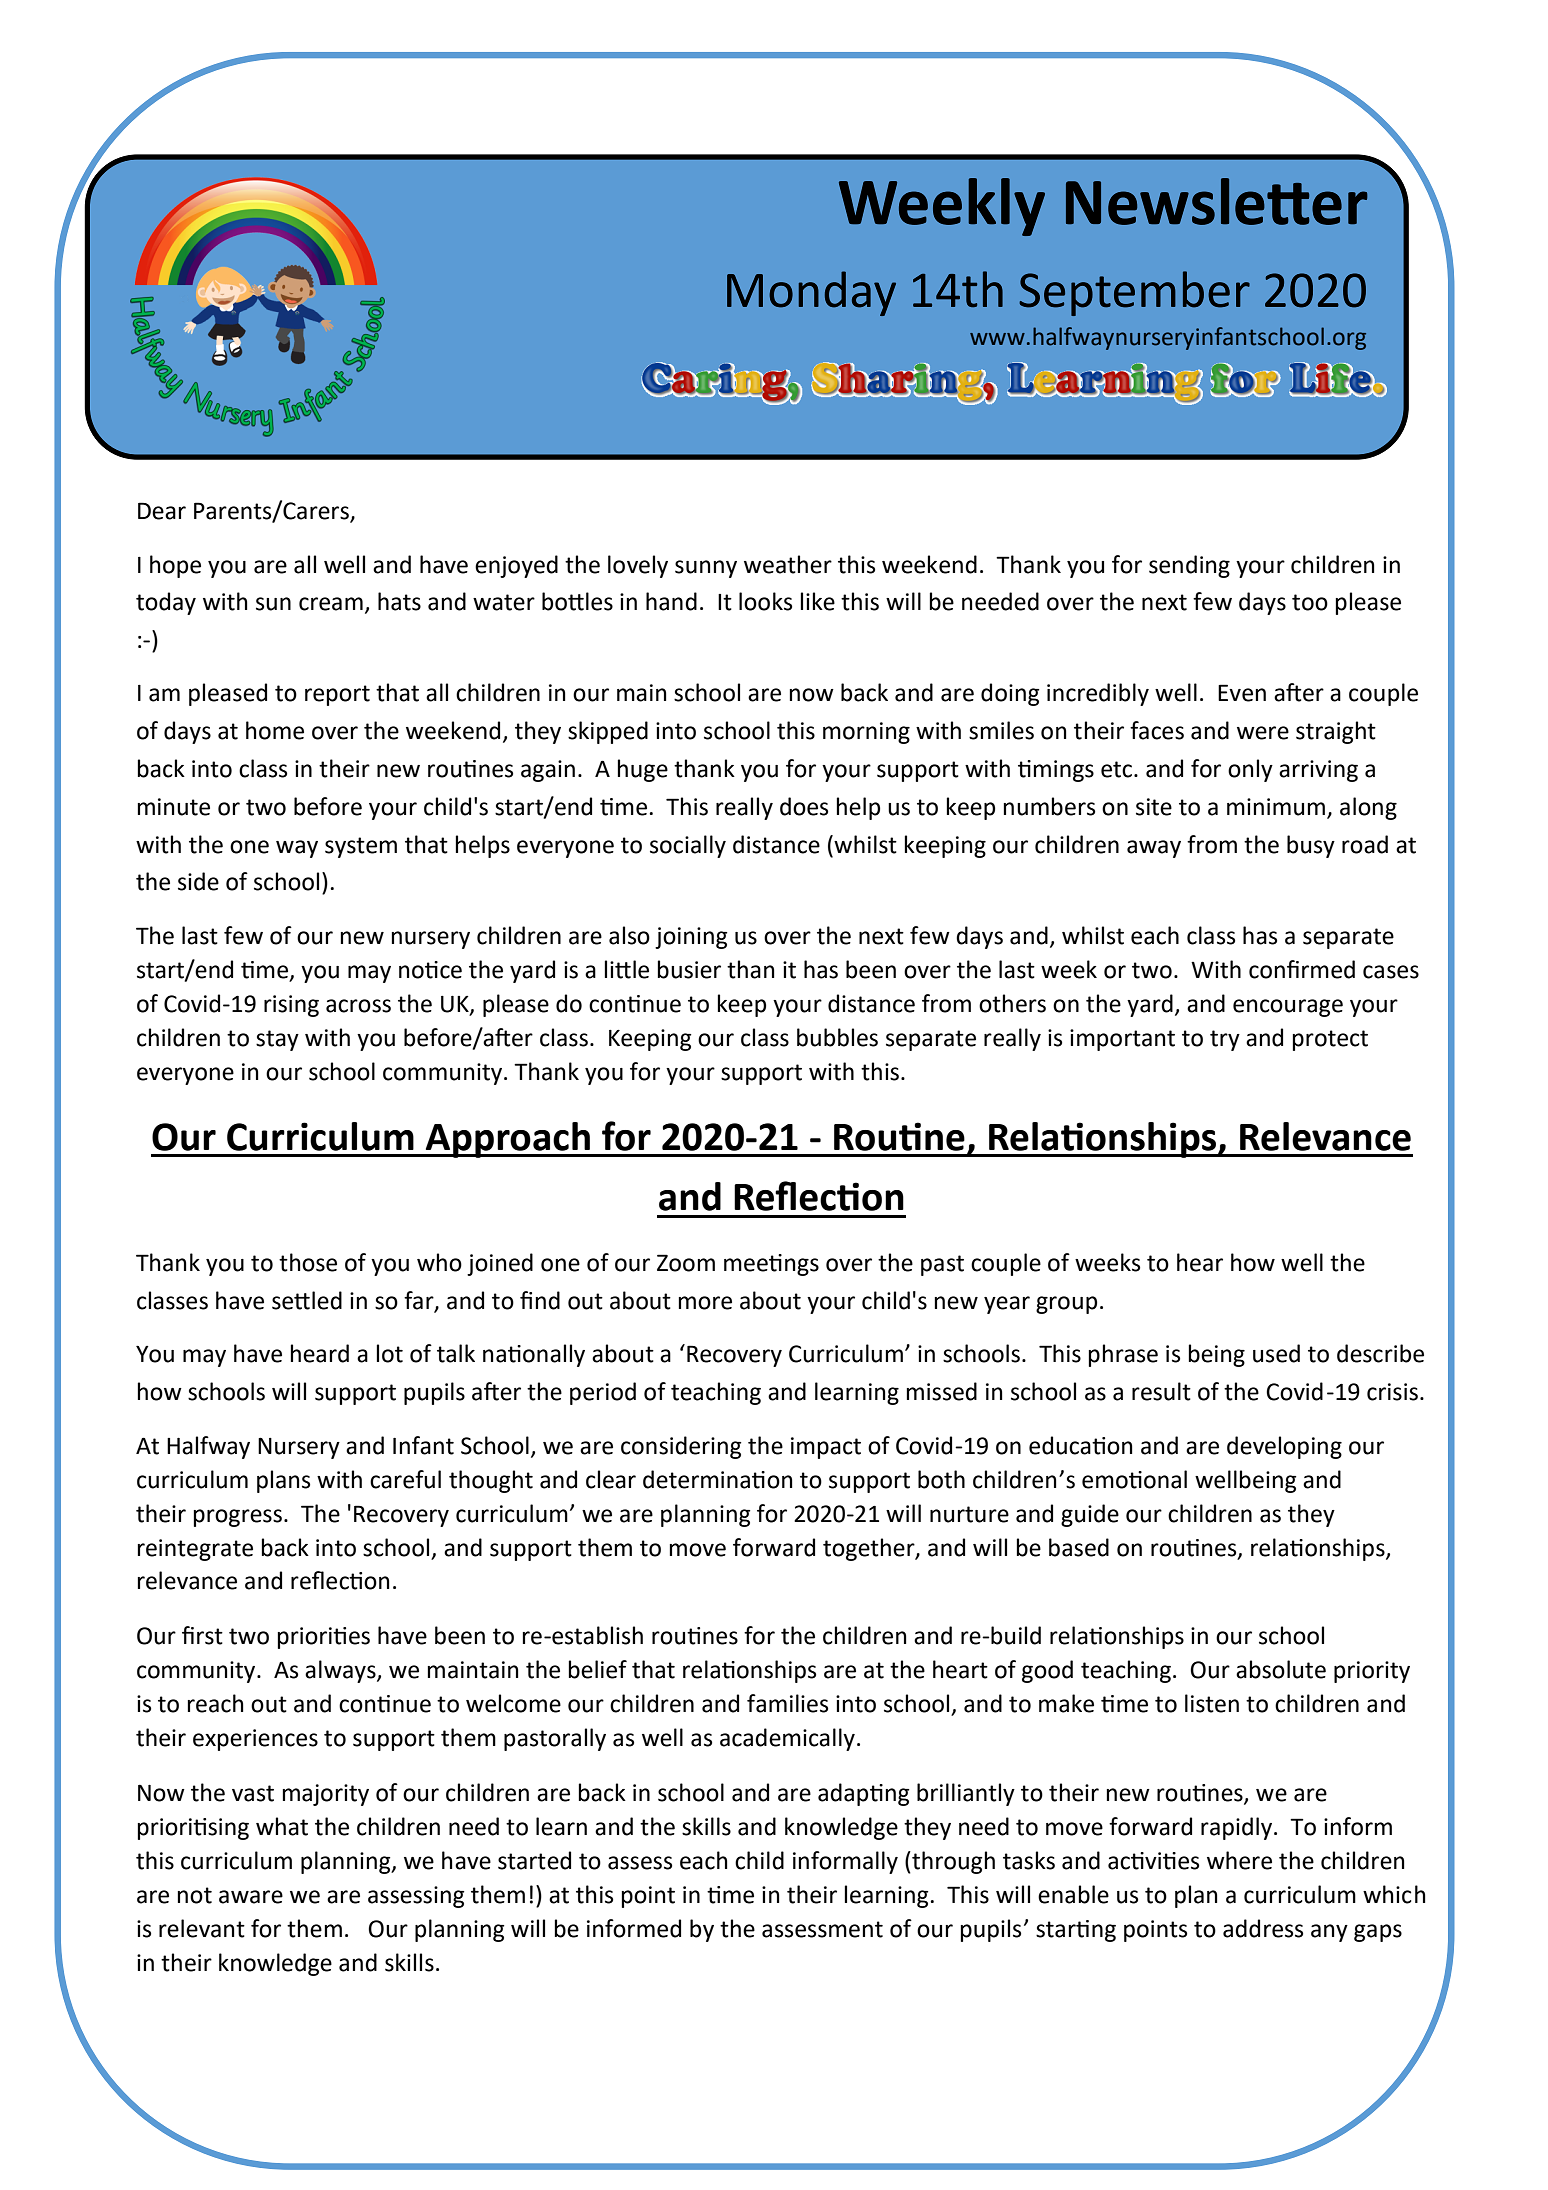  Describe the element at coordinates (811, 293) in the page. I see `Monday` at that location.
